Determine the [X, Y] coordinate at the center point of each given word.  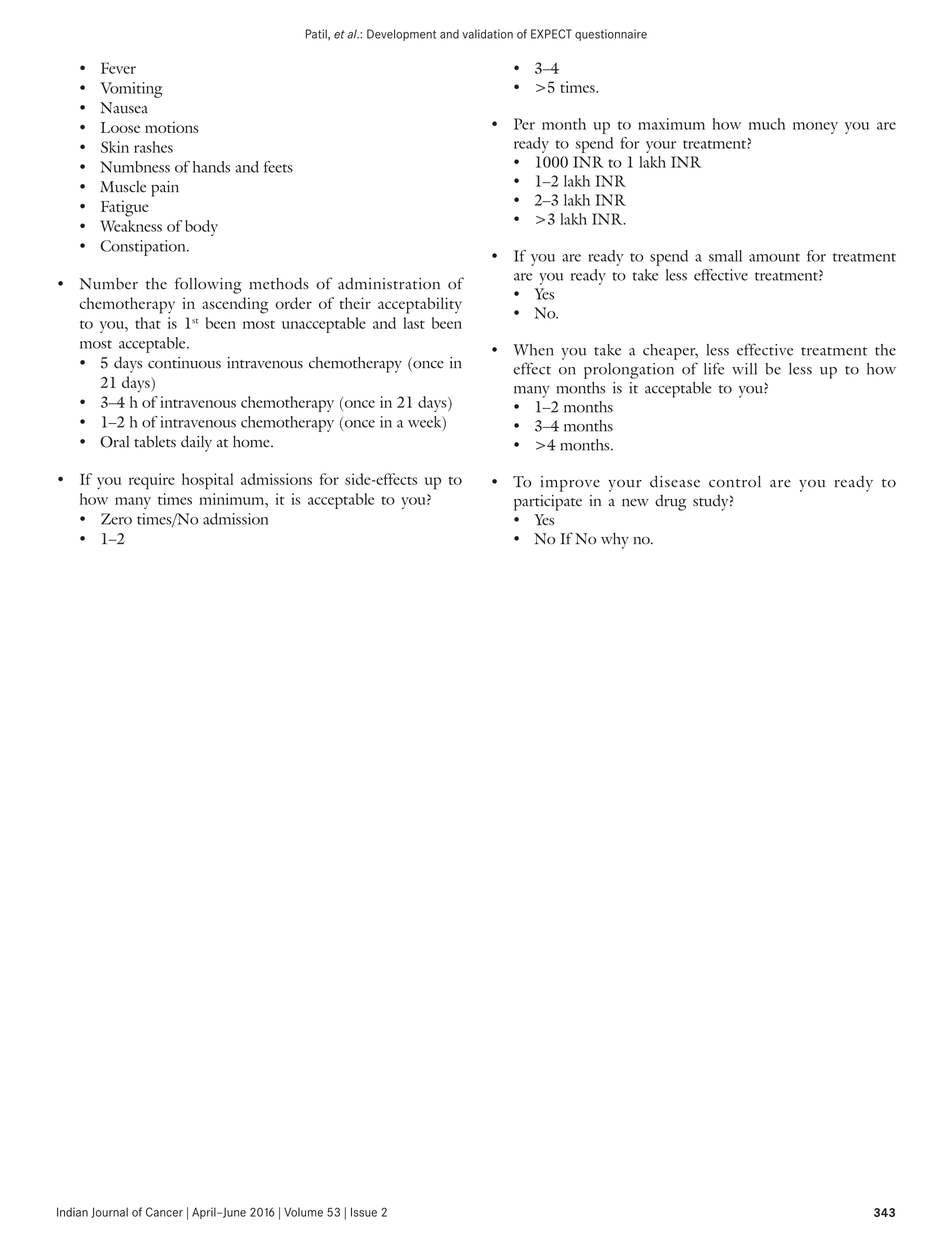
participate [548, 503]
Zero [116, 519]
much [767, 124]
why [615, 541]
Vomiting [131, 90]
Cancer [164, 1212]
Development [401, 35]
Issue [364, 1212]
